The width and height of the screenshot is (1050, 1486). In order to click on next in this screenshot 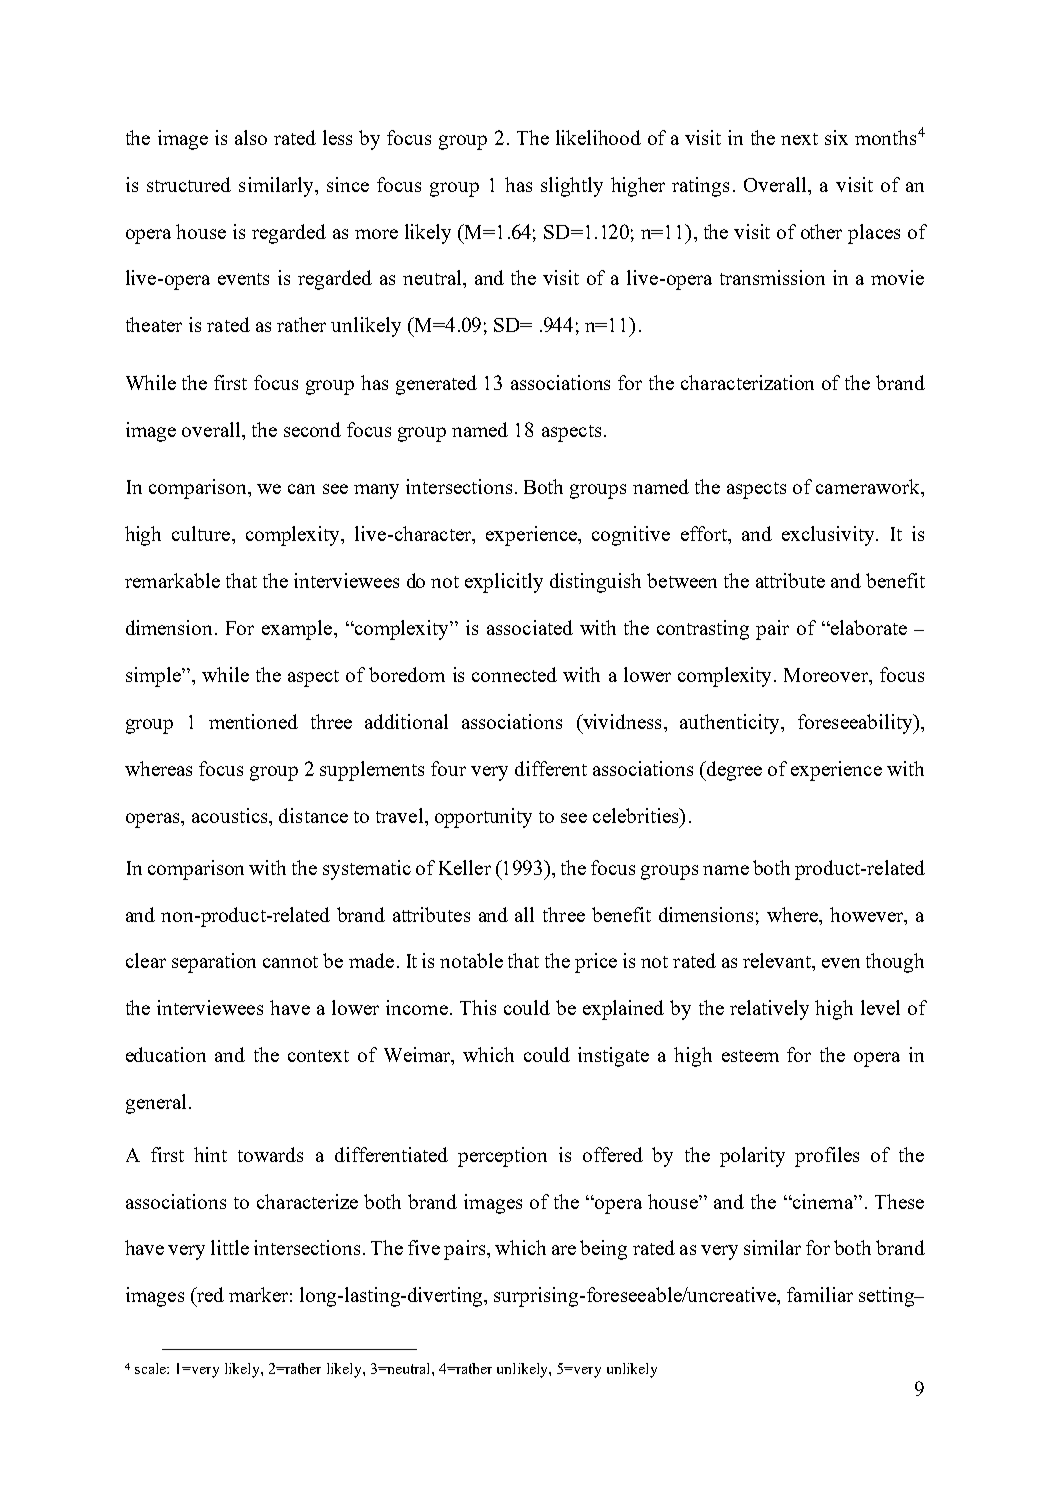, I will do `click(799, 139)`.
